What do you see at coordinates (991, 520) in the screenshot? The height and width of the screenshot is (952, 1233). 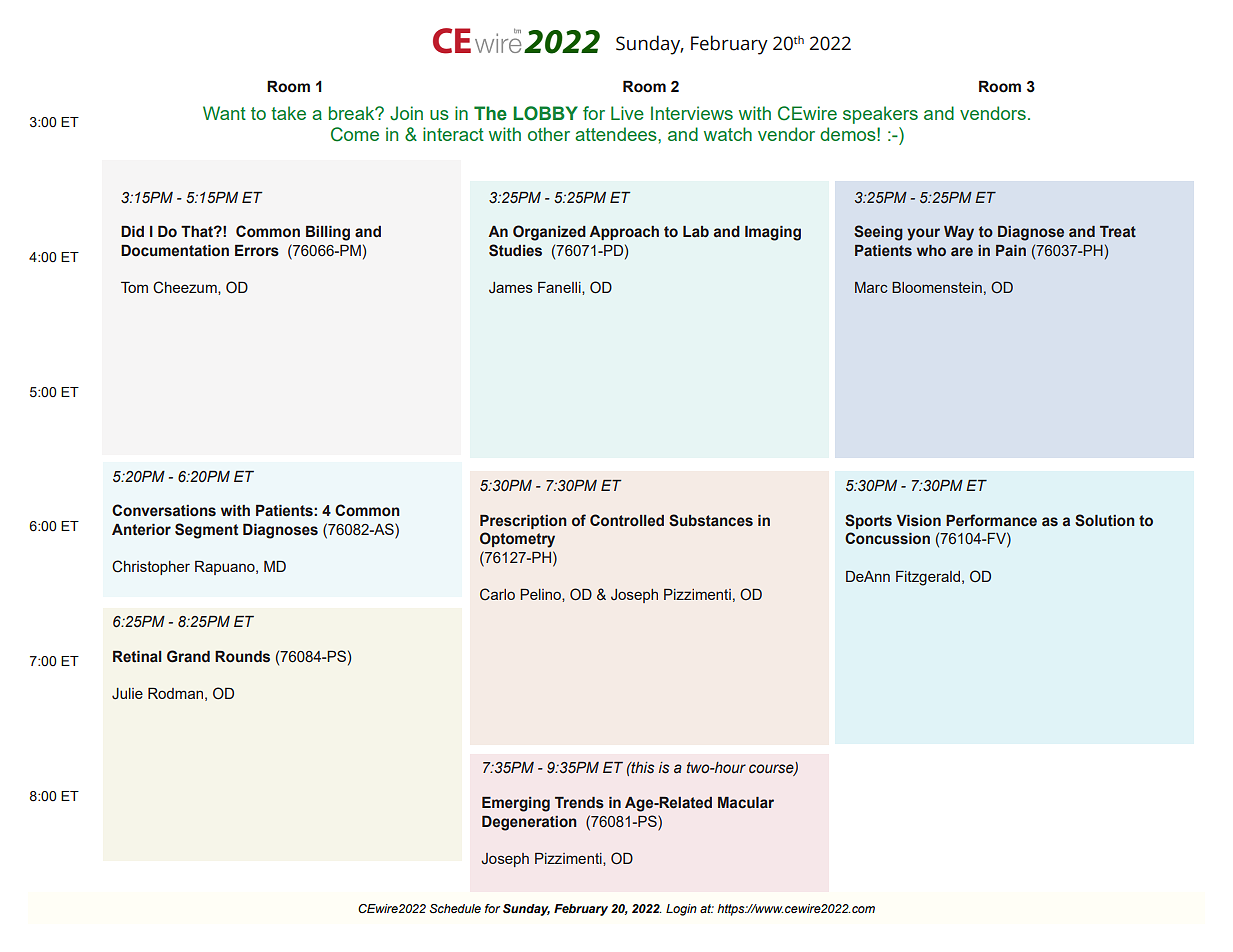 I see `Performance` at bounding box center [991, 520].
